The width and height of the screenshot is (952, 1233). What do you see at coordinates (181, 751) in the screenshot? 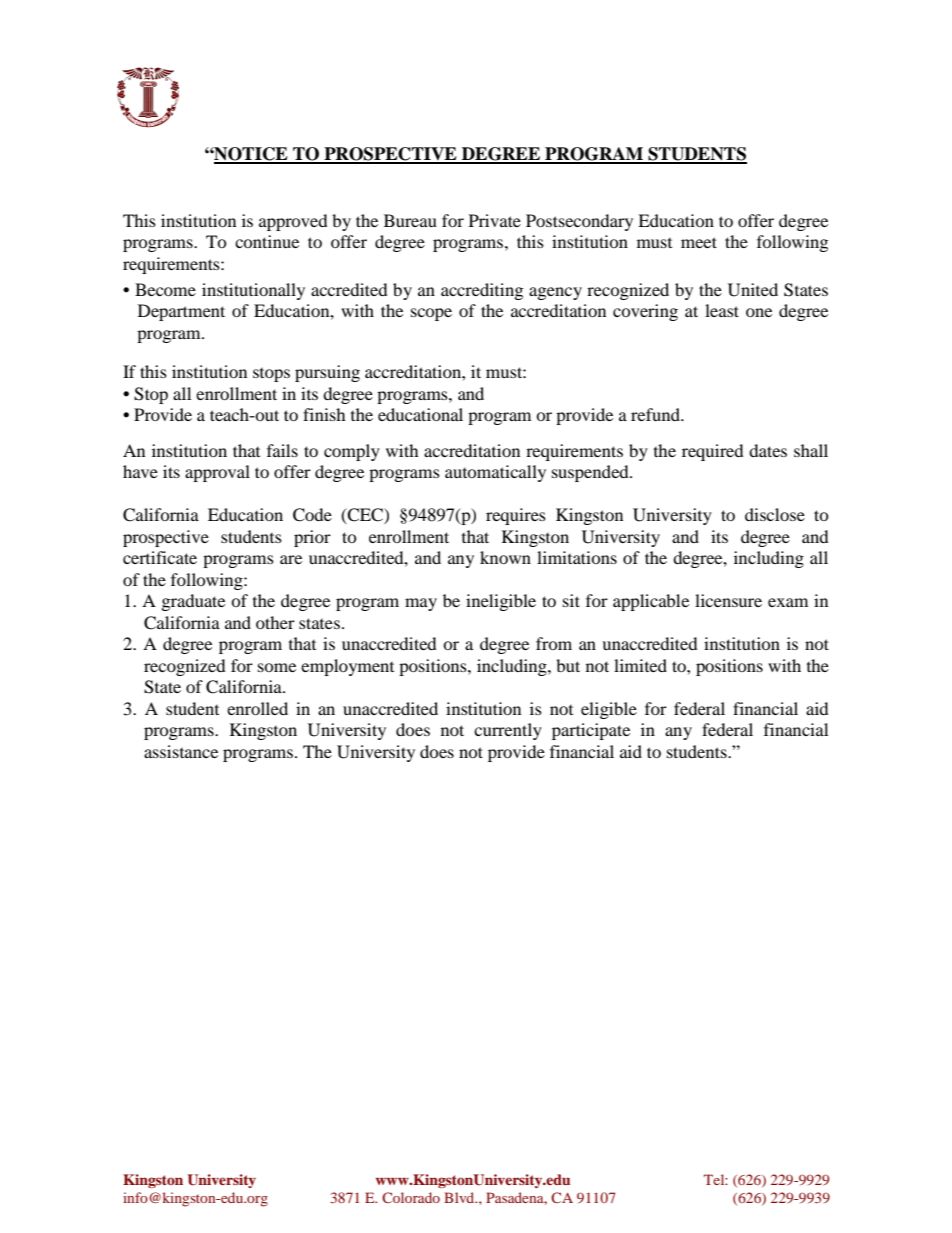
I see `assistance` at bounding box center [181, 751].
